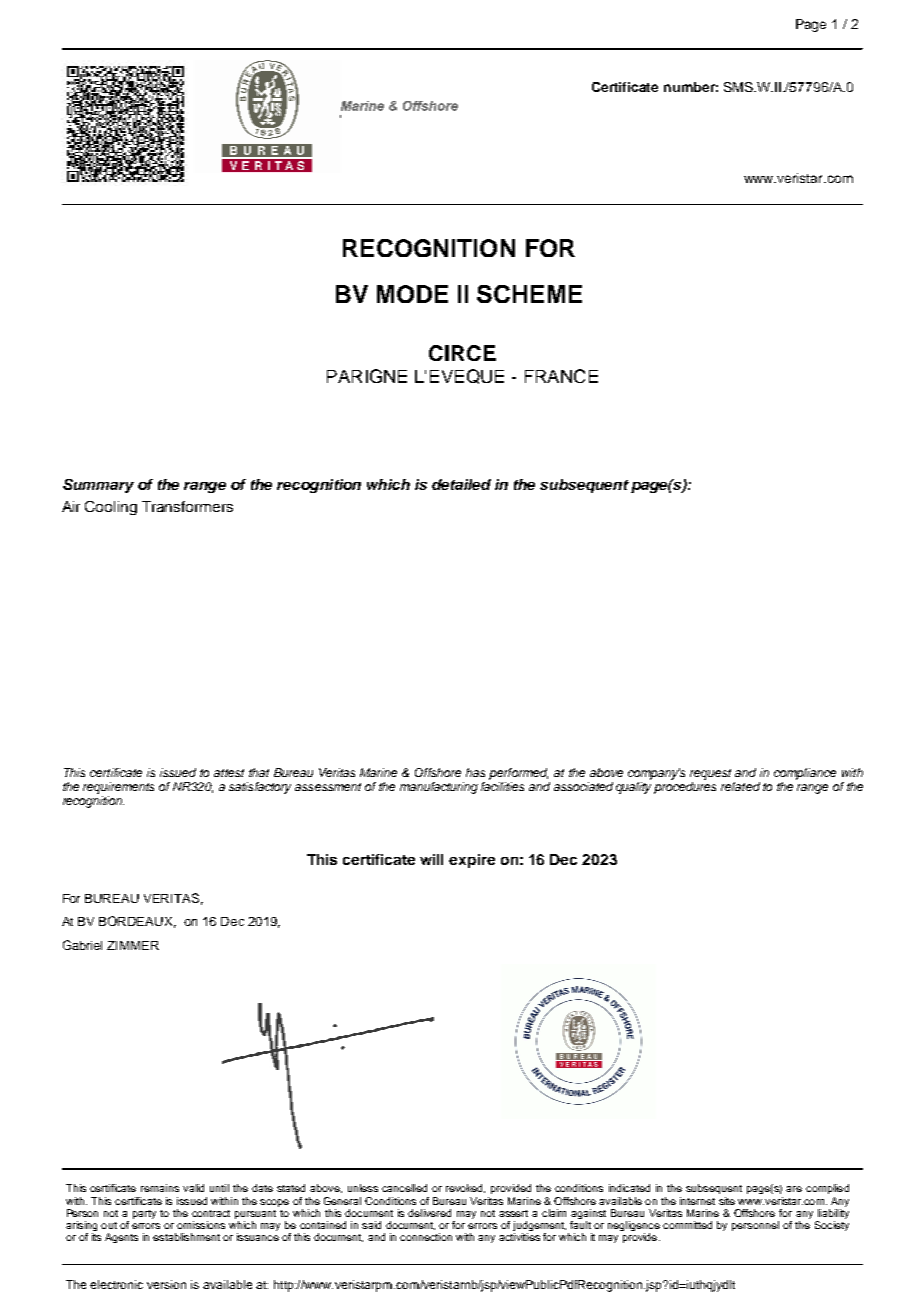  What do you see at coordinates (710, 774) in the screenshot?
I see `request` at bounding box center [710, 774].
